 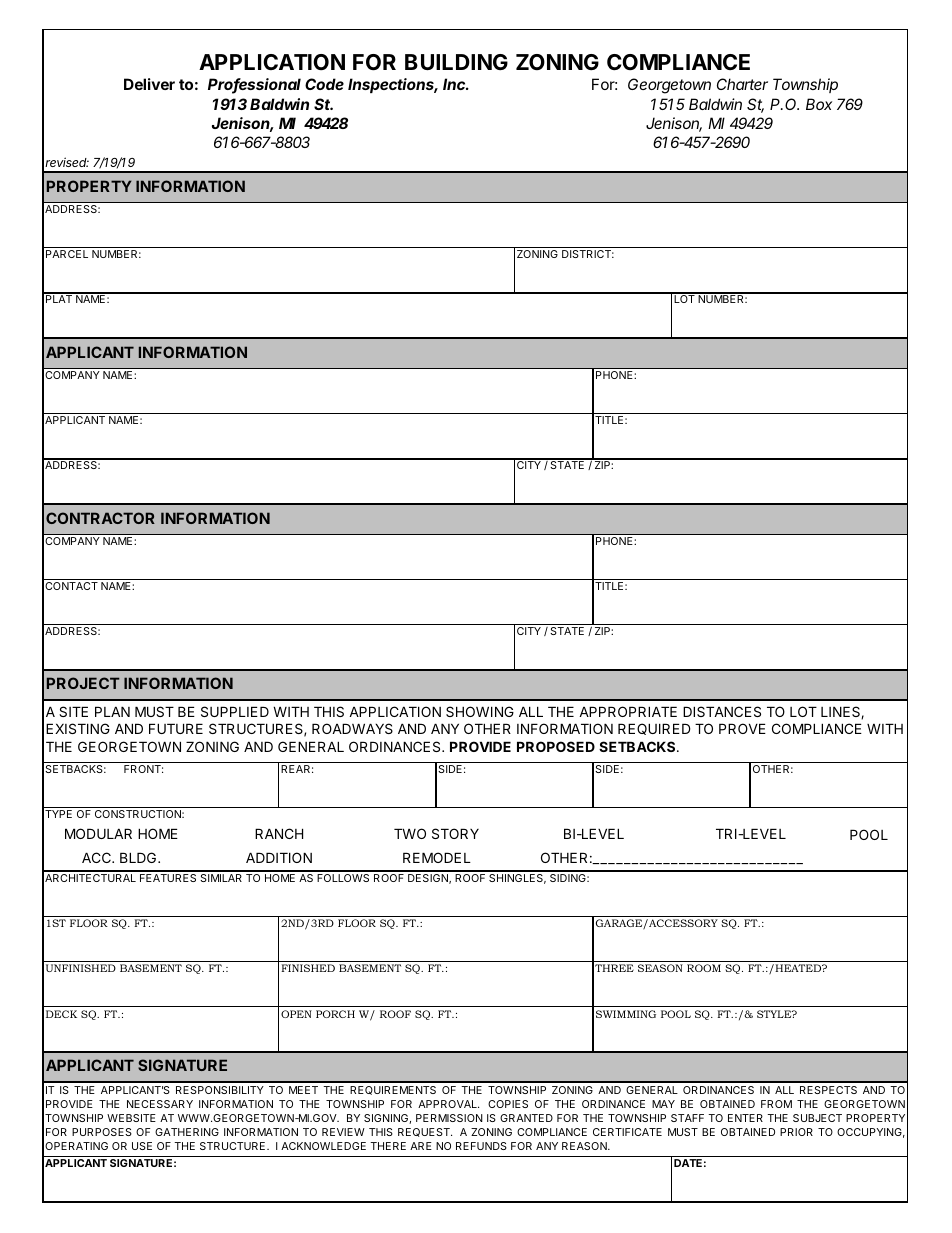 What do you see at coordinates (480, 711) in the screenshot?
I see `SHOWING` at bounding box center [480, 711].
